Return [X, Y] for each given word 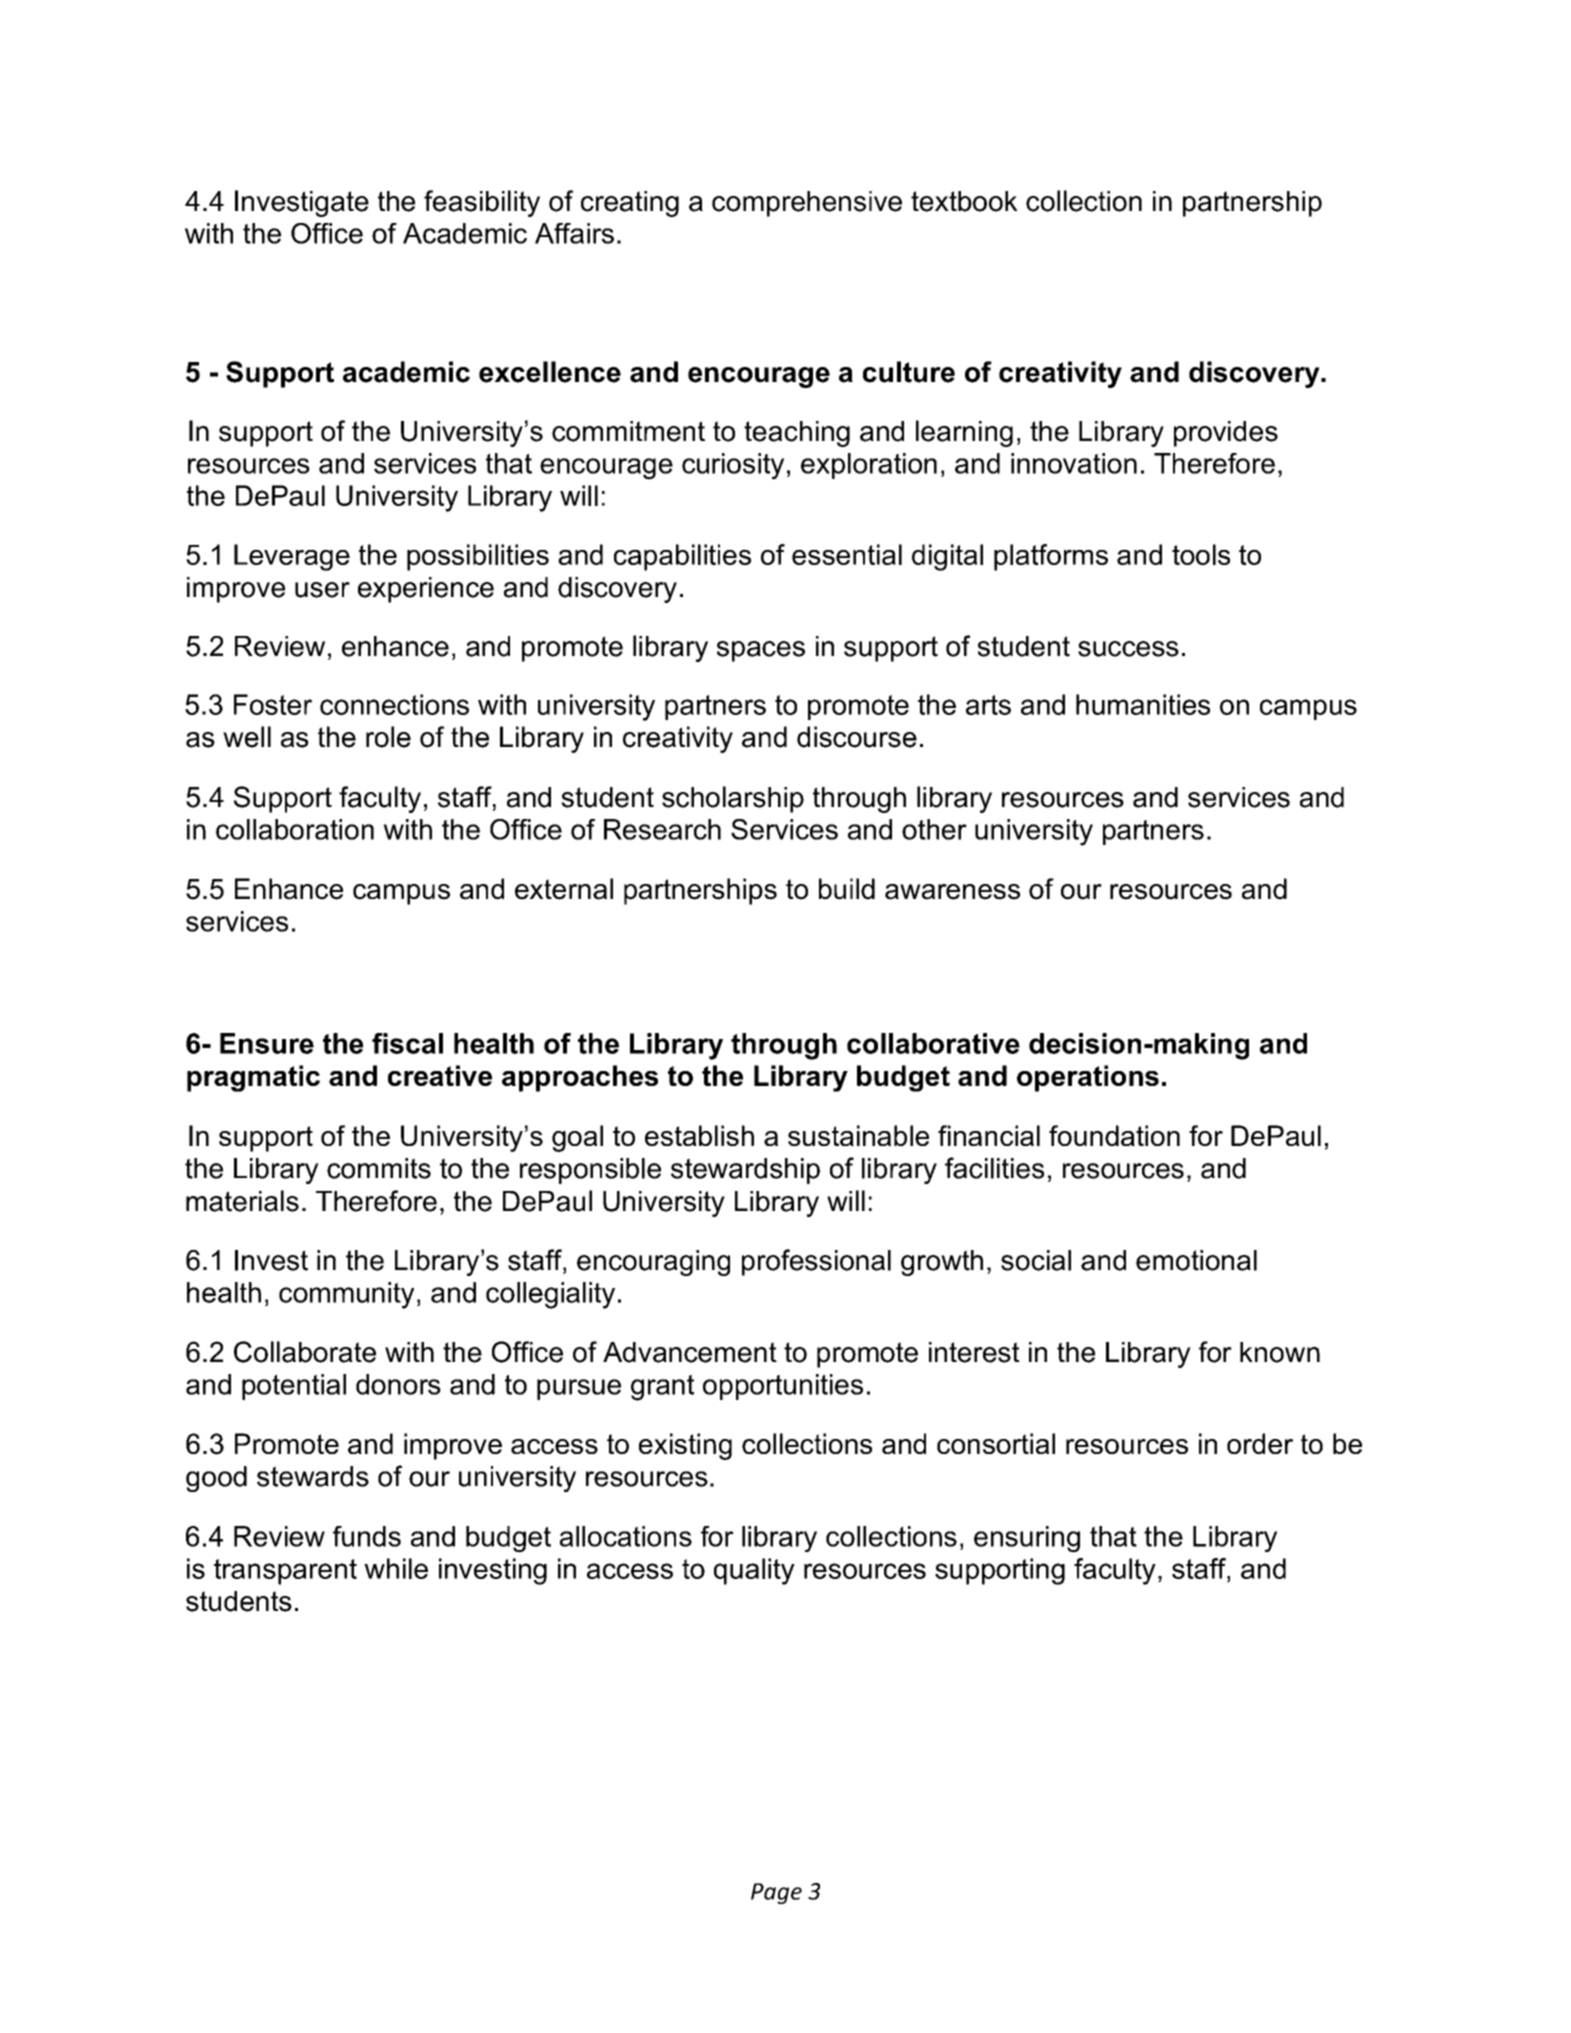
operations [1088, 1078]
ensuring [1027, 1539]
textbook [964, 201]
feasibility [482, 203]
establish [699, 1135]
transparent [285, 1572]
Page [776, 1893]
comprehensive [807, 204]
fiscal [407, 1043]
